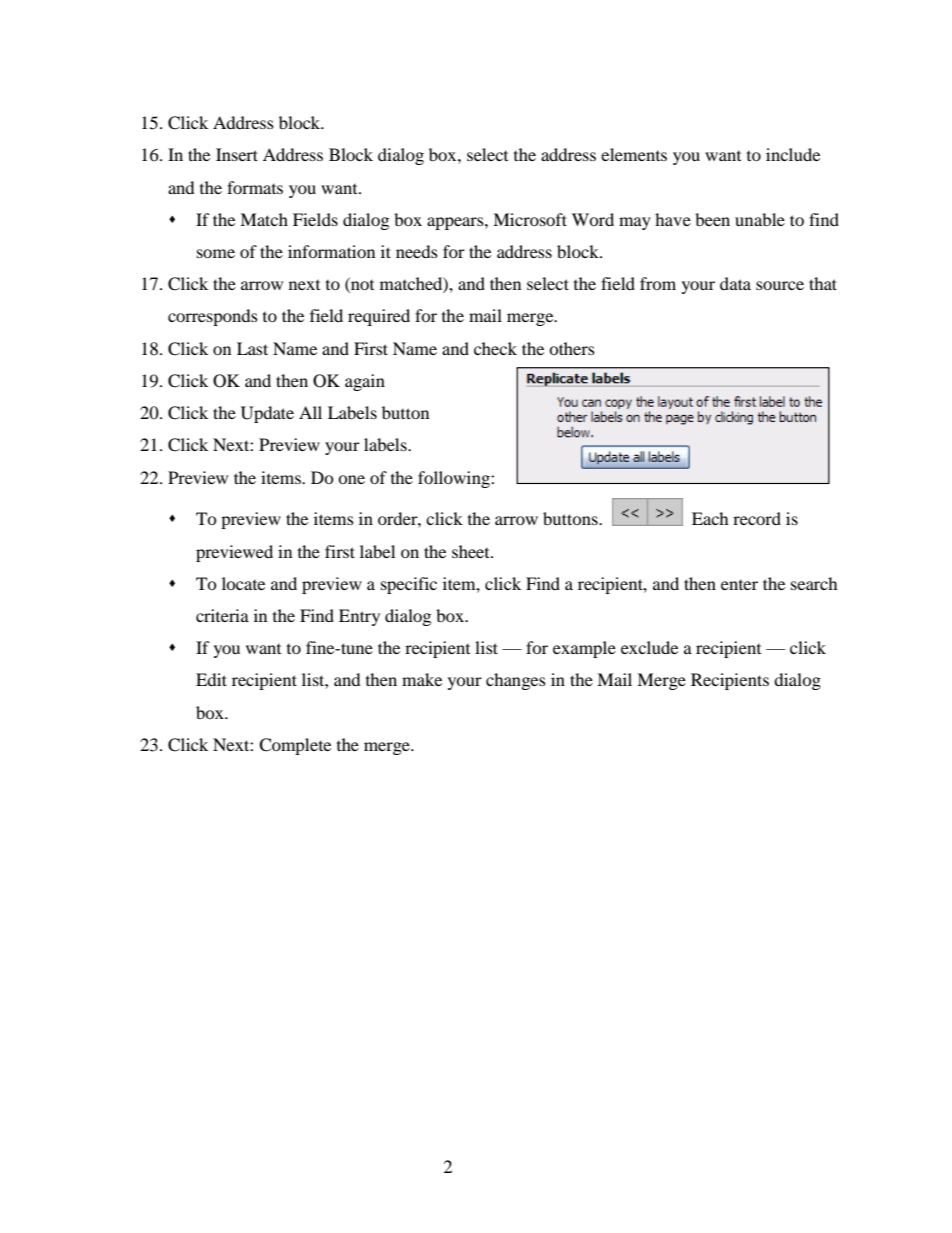 The width and height of the screenshot is (952, 1233). What do you see at coordinates (516, 681) in the screenshot?
I see `changes` at bounding box center [516, 681].
